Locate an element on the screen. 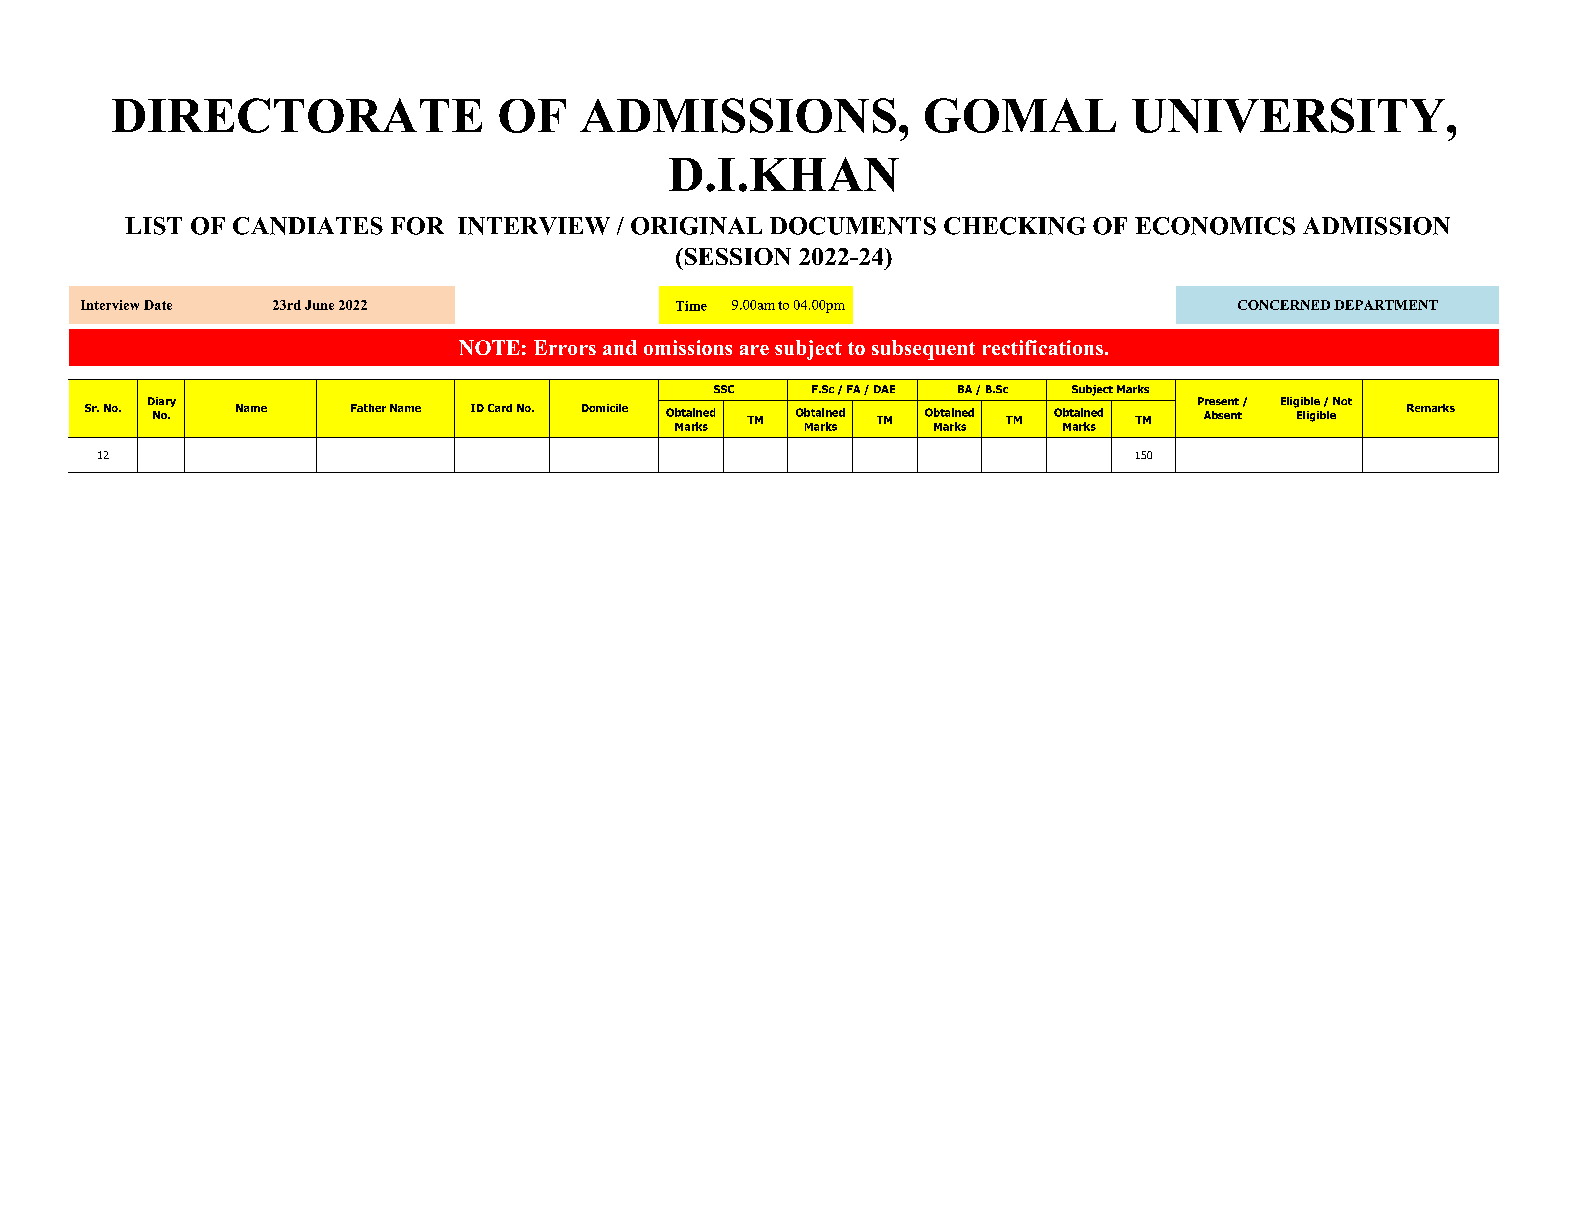 The width and height of the screenshot is (1569, 1212). DIRECTORATE is located at coordinates (297, 115).
